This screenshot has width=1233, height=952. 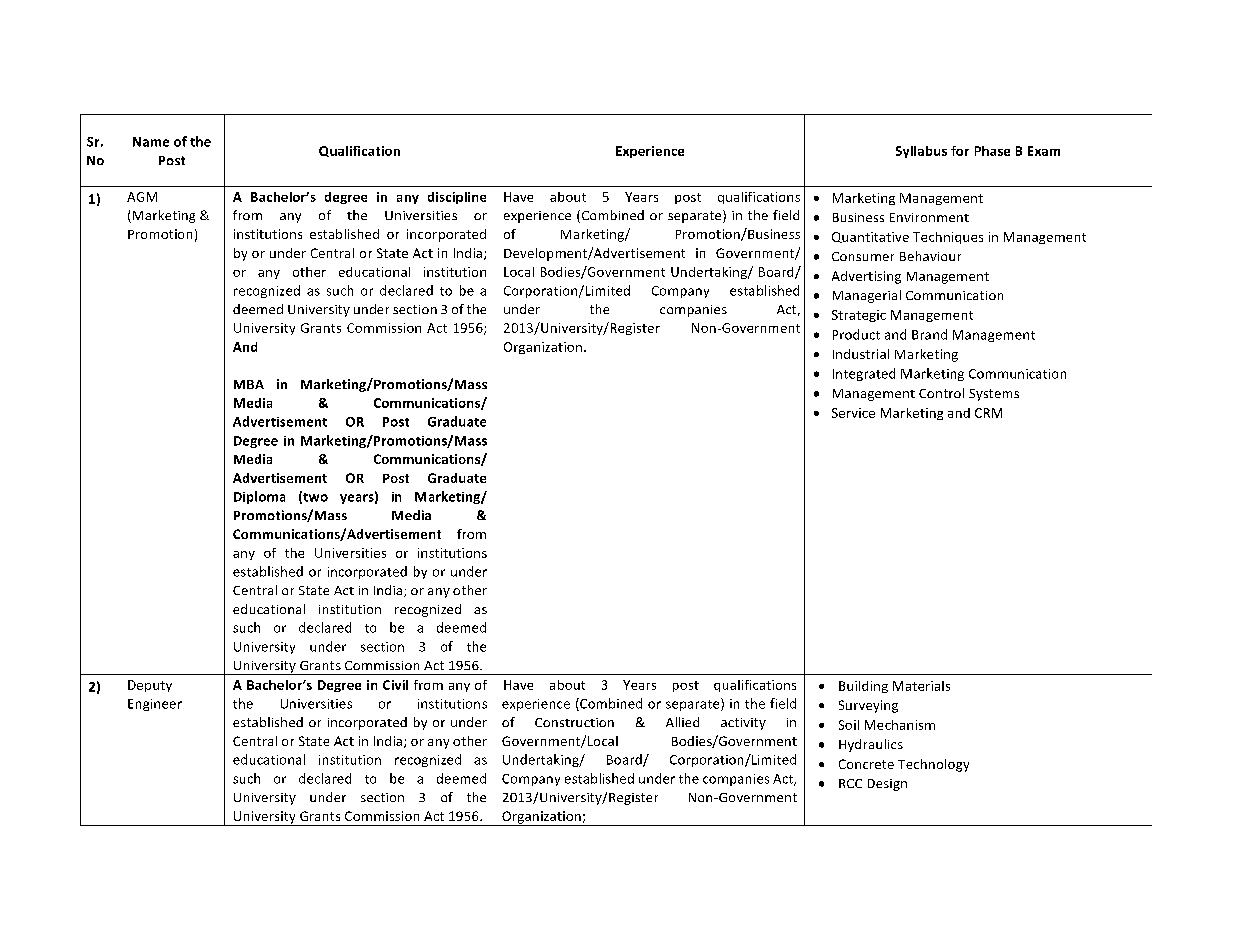 What do you see at coordinates (988, 413) in the screenshot?
I see `CRM` at bounding box center [988, 413].
